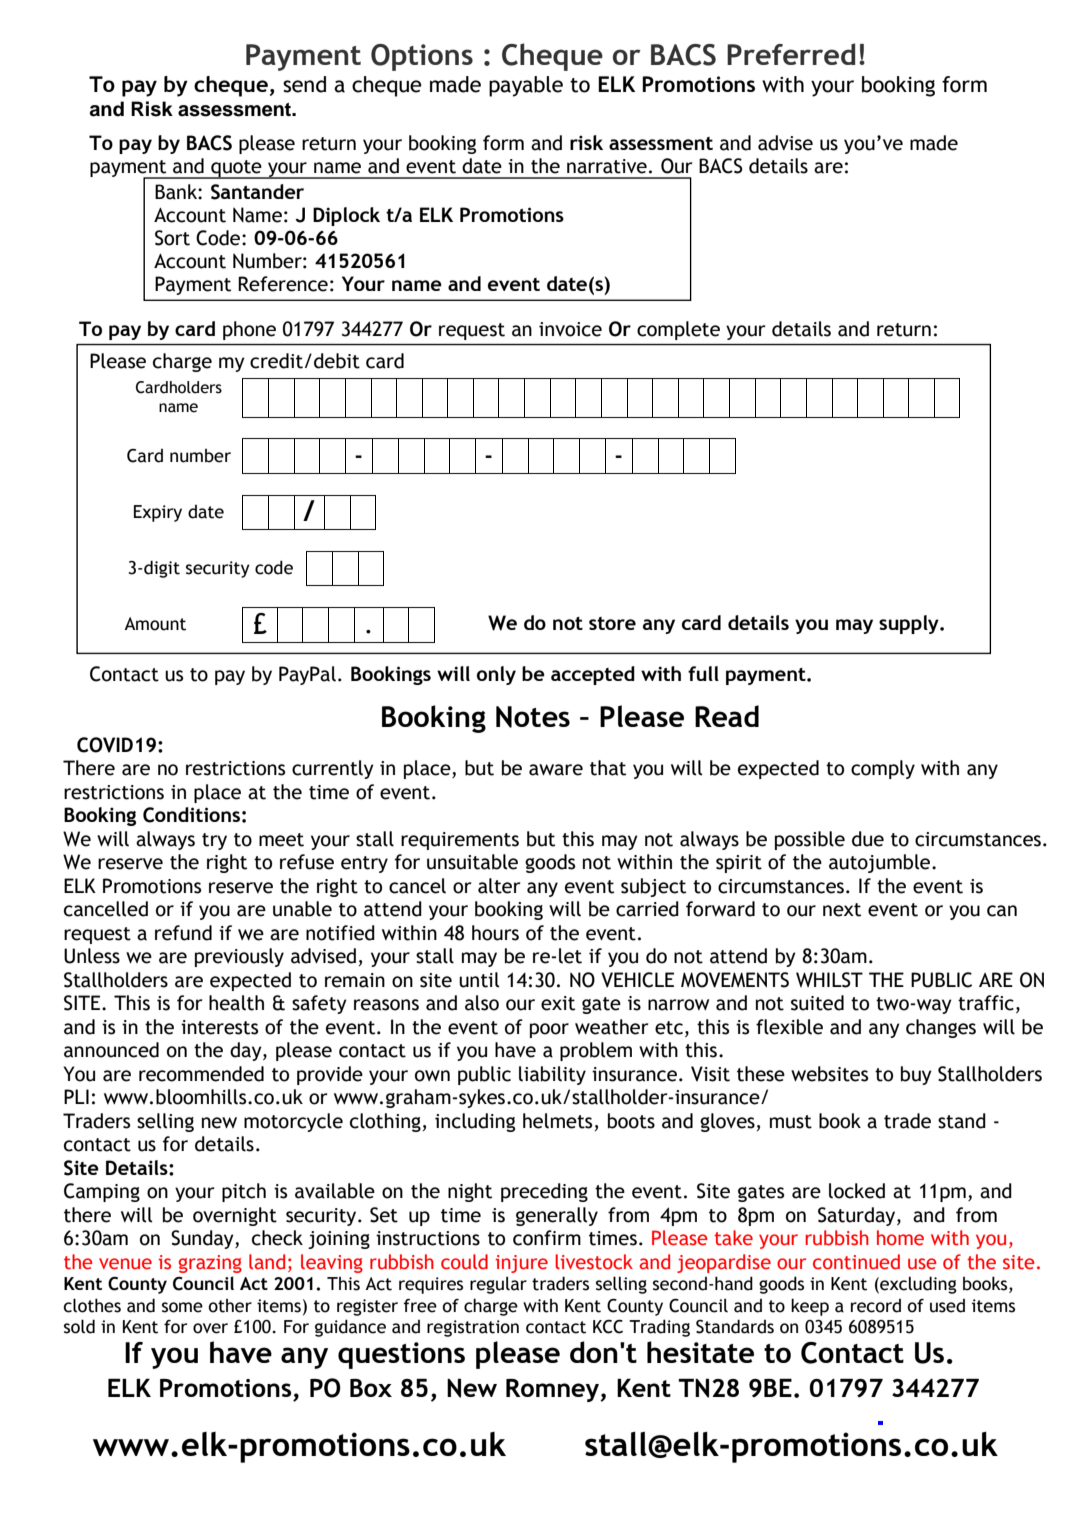 This document has height=1518, width=1074. I want to click on Preferred, so click(791, 54).
